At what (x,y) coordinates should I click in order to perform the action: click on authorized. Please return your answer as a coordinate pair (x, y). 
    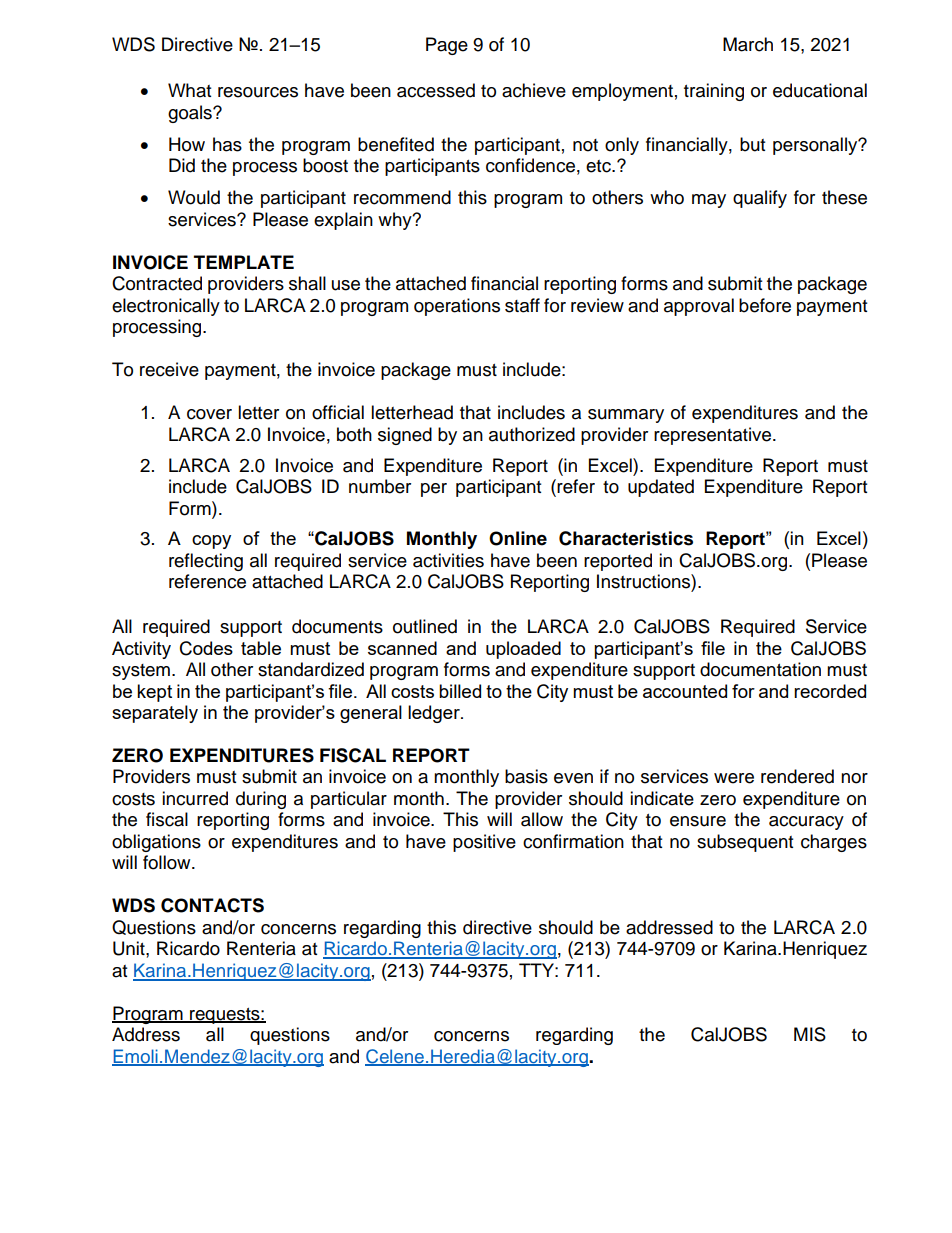
    Looking at the image, I should click on (532, 434).
